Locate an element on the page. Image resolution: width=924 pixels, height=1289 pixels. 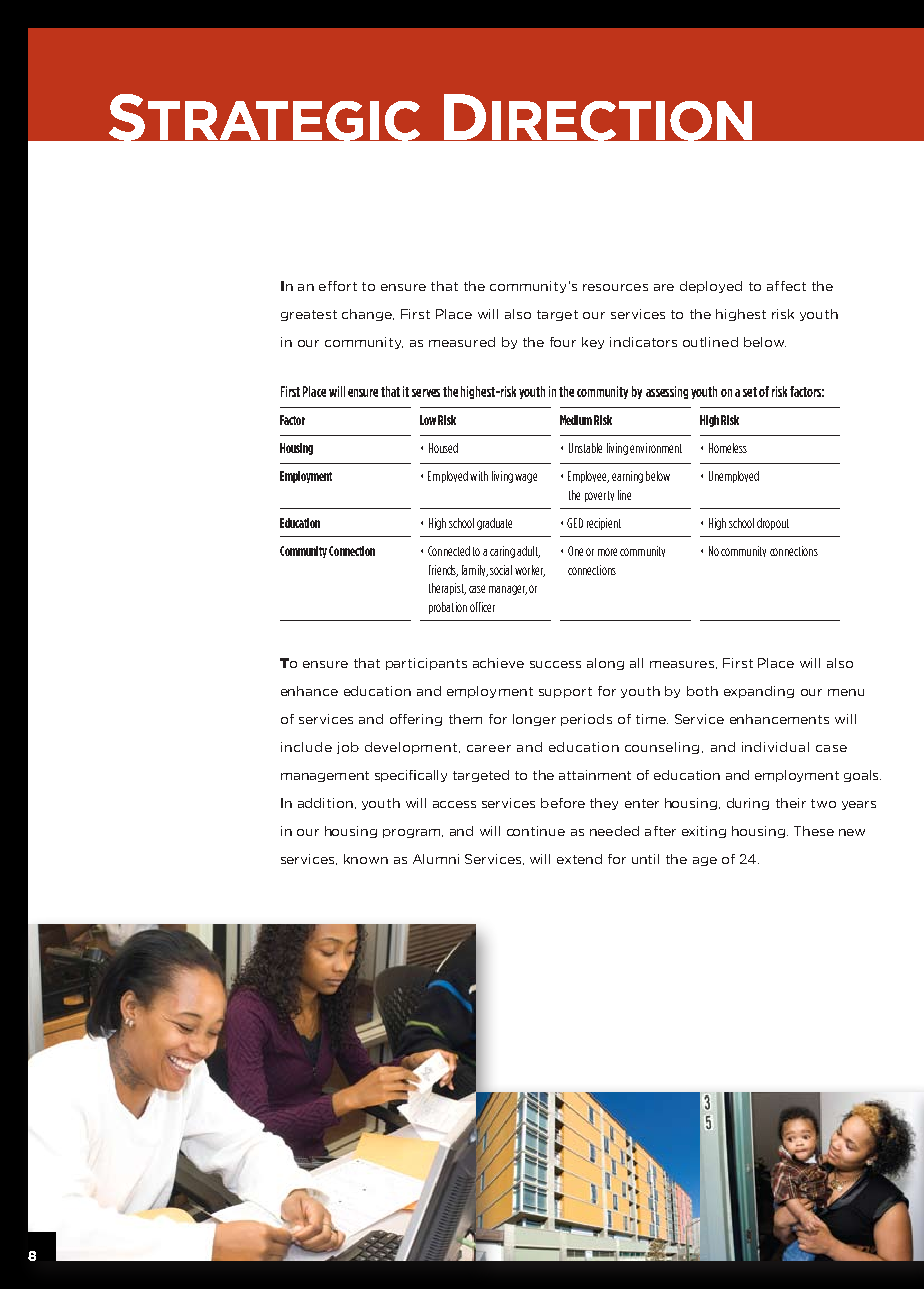
known is located at coordinates (366, 859).
